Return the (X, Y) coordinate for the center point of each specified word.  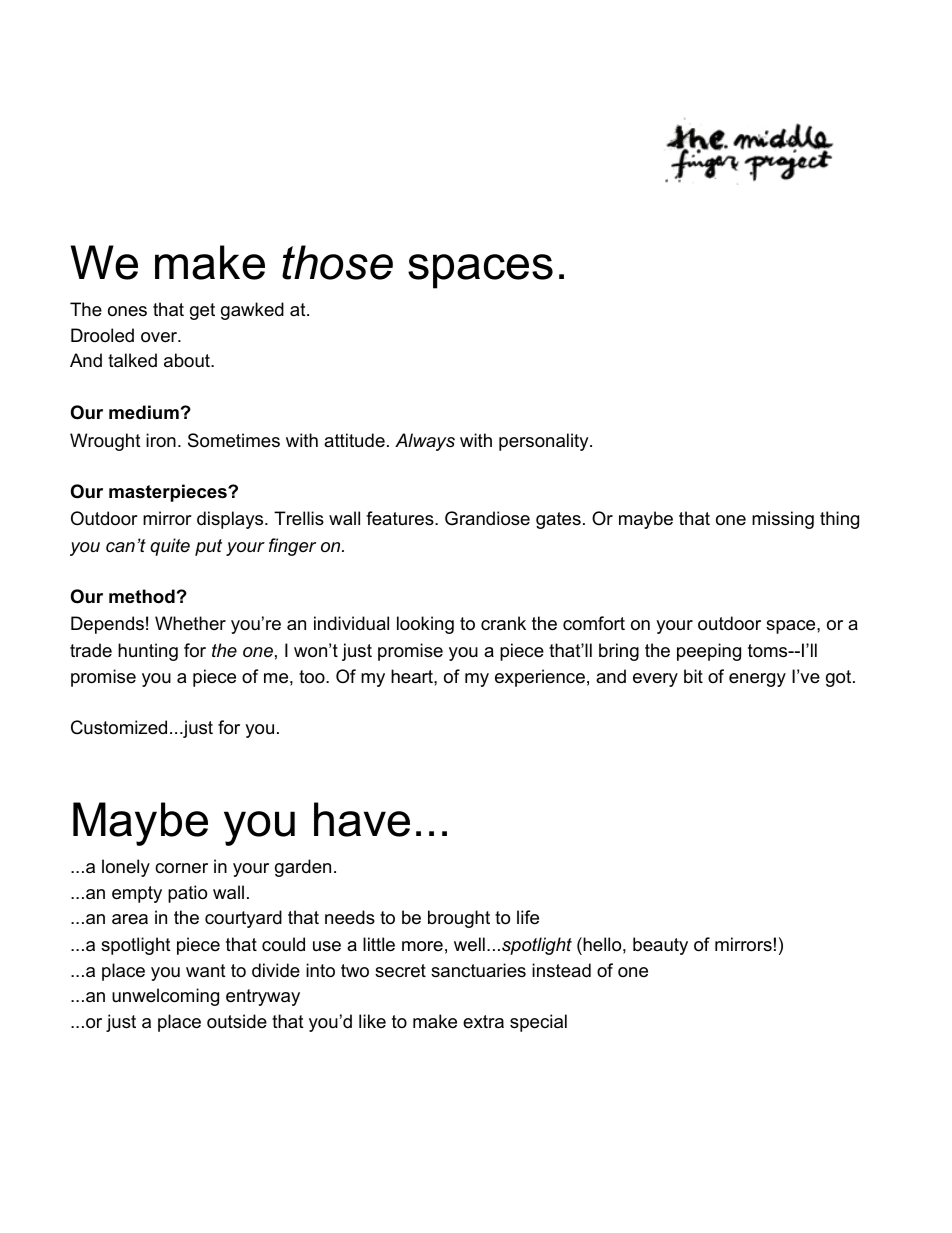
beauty (660, 946)
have (362, 819)
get (202, 311)
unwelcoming (165, 997)
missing (783, 520)
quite (170, 547)
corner (181, 868)
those (337, 262)
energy (757, 680)
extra (483, 1021)
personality (545, 442)
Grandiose (487, 518)
